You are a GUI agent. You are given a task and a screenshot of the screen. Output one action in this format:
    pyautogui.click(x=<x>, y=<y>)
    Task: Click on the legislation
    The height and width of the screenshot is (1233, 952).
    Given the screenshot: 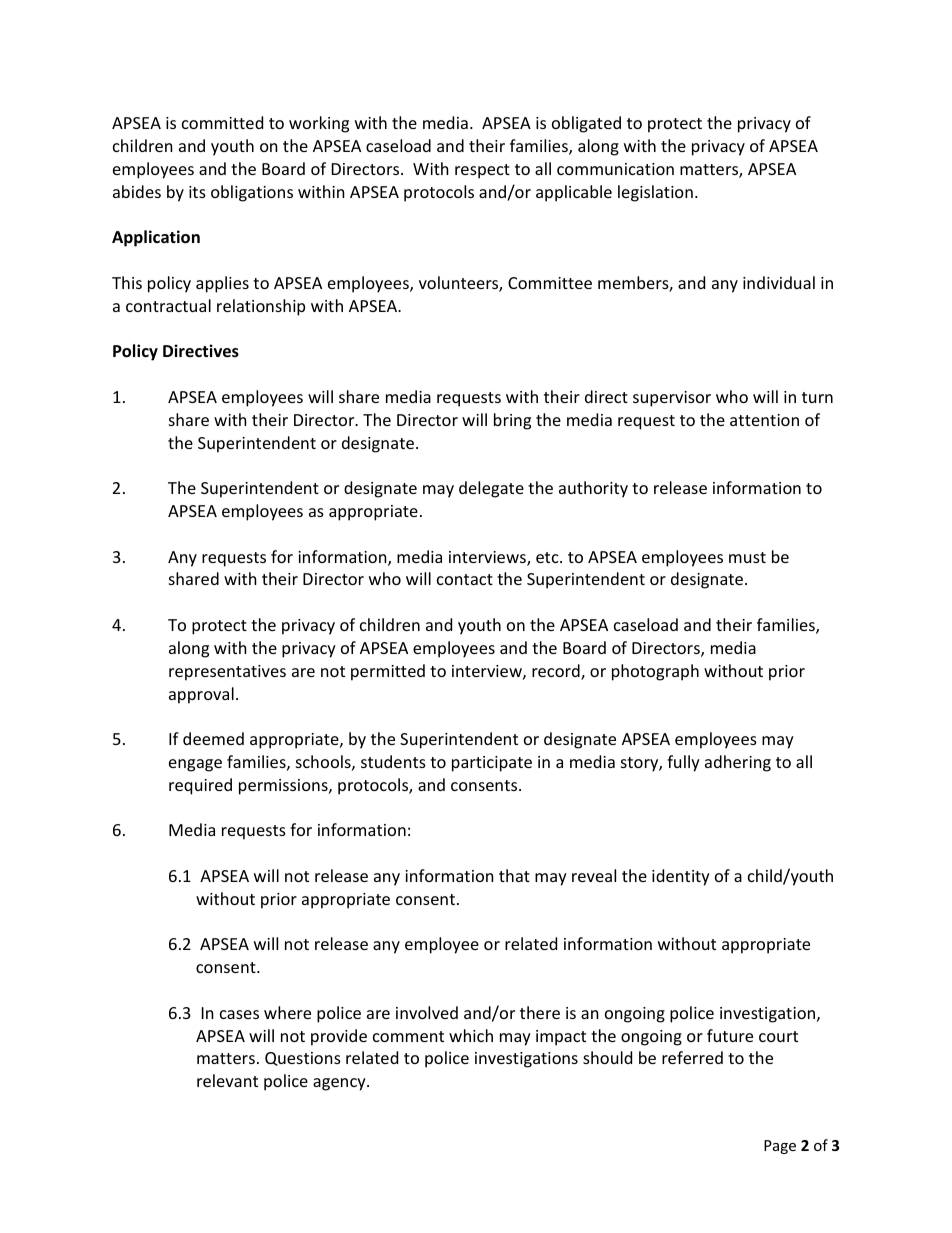 What is the action you would take?
    pyautogui.click(x=655, y=193)
